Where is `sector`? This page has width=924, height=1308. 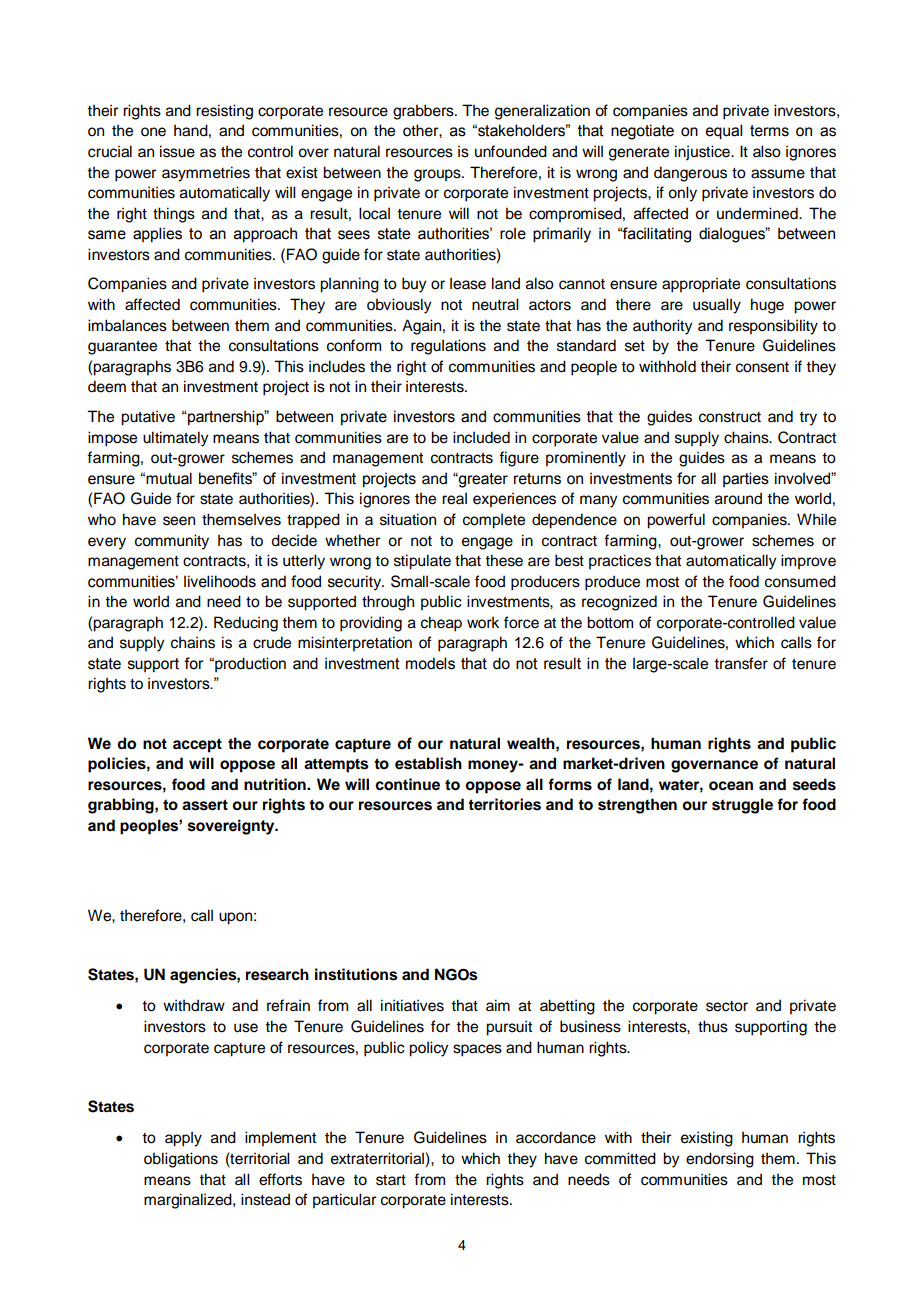
sector is located at coordinates (727, 1006).
